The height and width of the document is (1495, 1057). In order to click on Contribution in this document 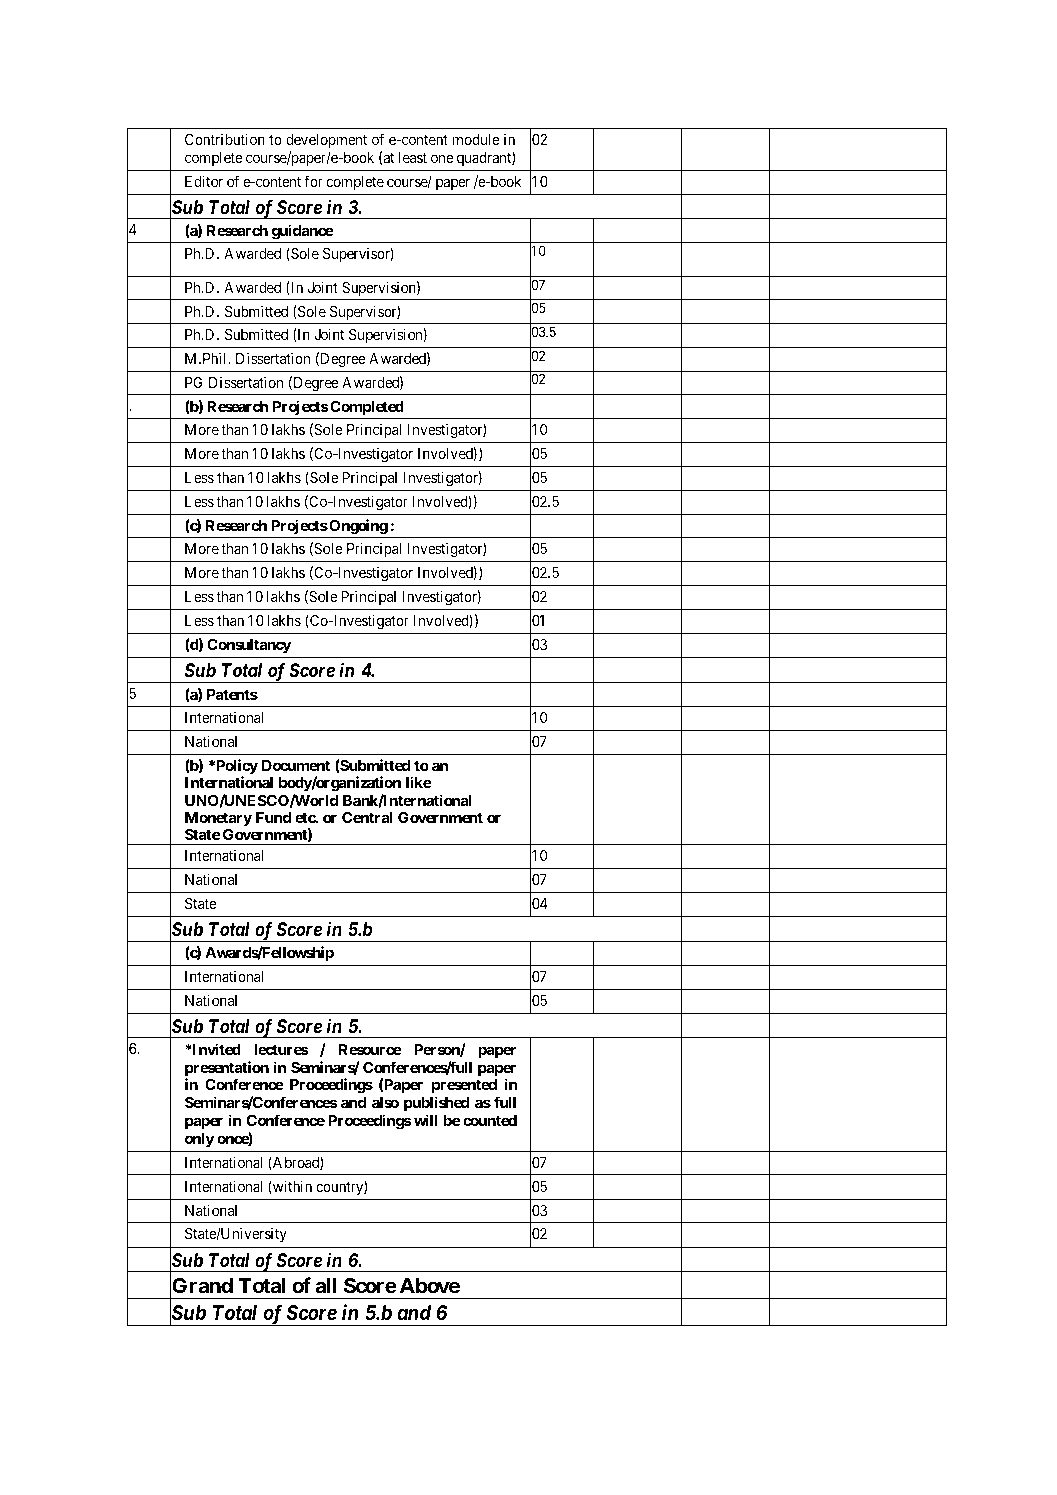, I will do `click(225, 139)`.
